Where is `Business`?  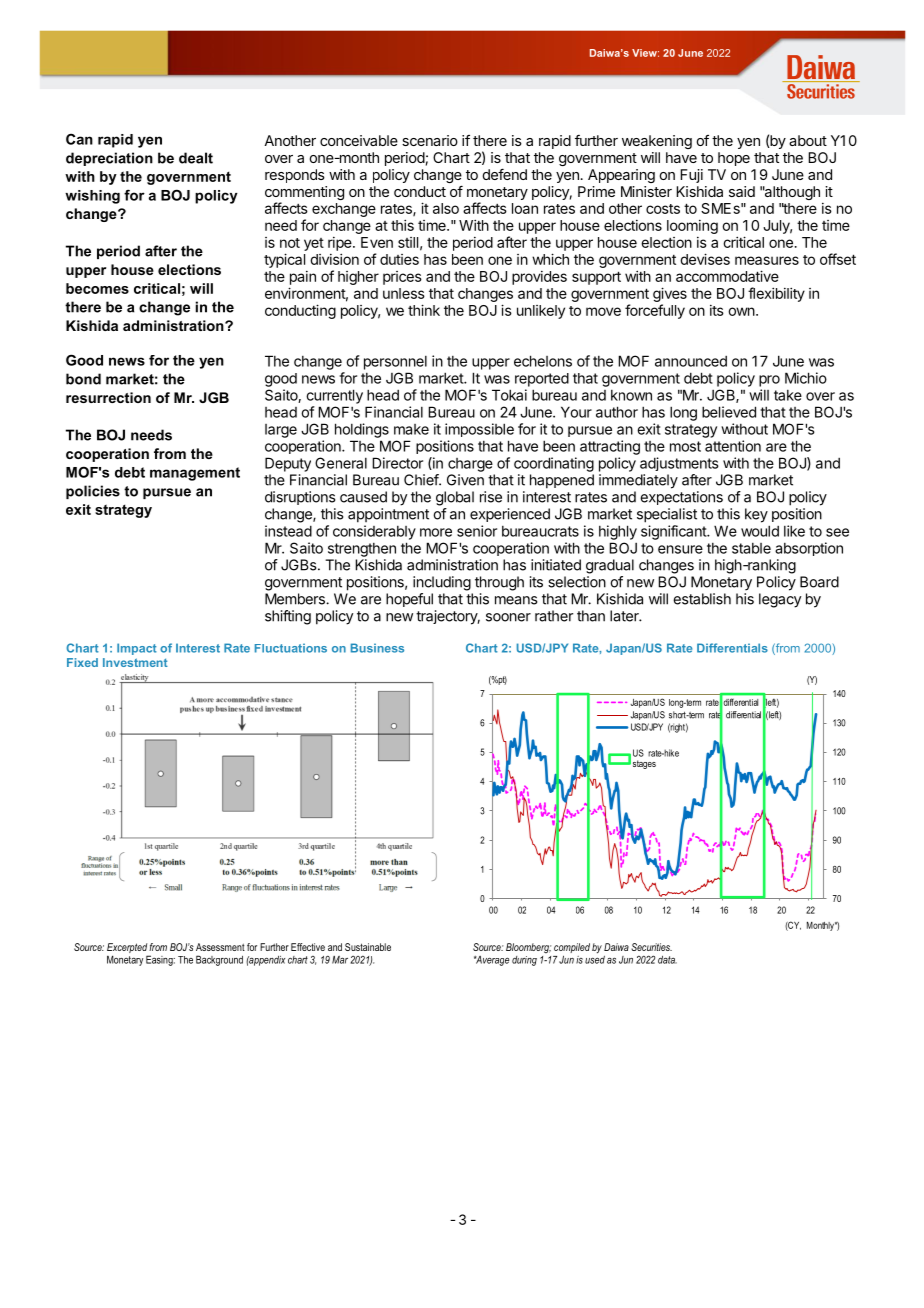
Business is located at coordinates (377, 648).
